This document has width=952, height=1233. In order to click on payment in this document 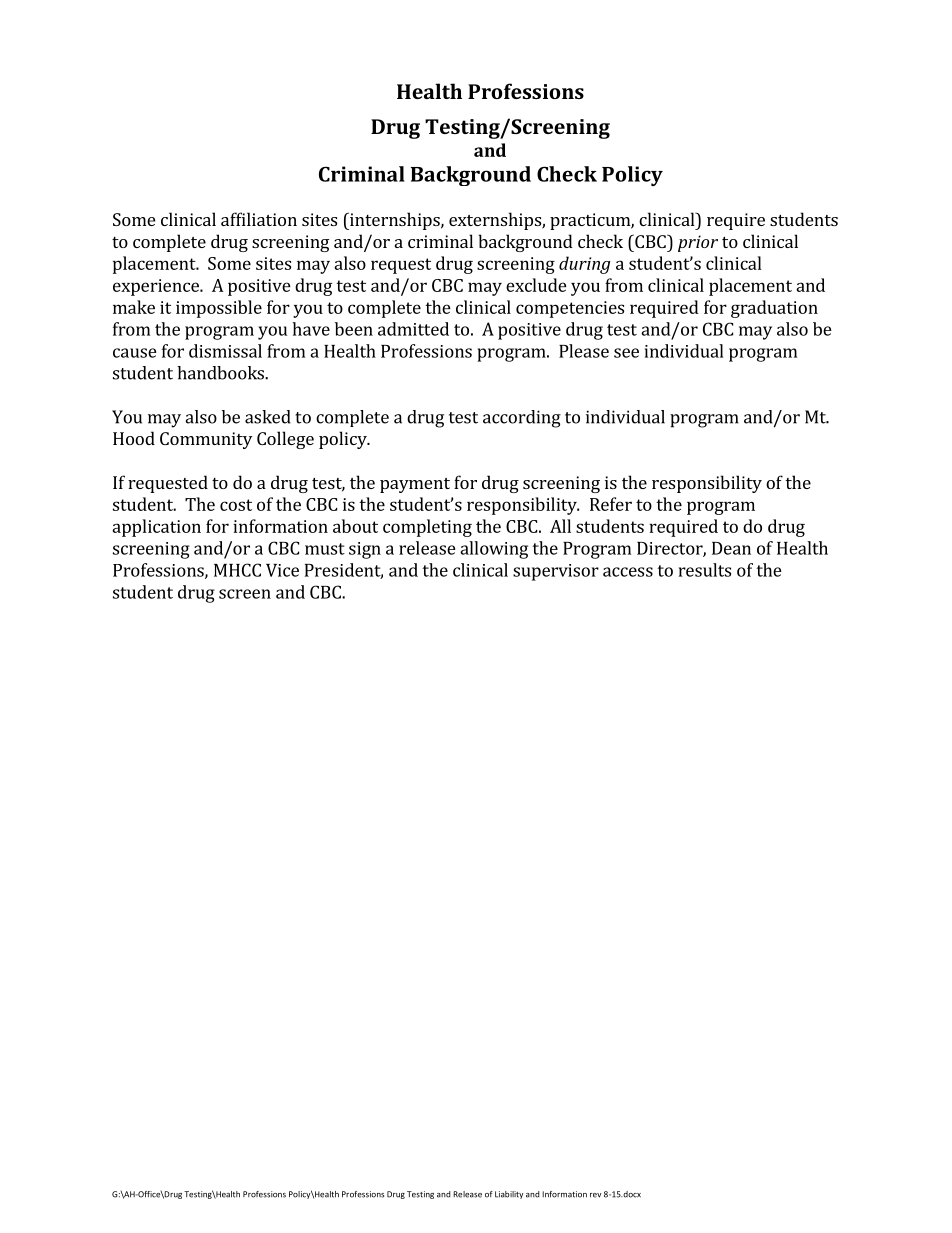, I will do `click(415, 485)`.
